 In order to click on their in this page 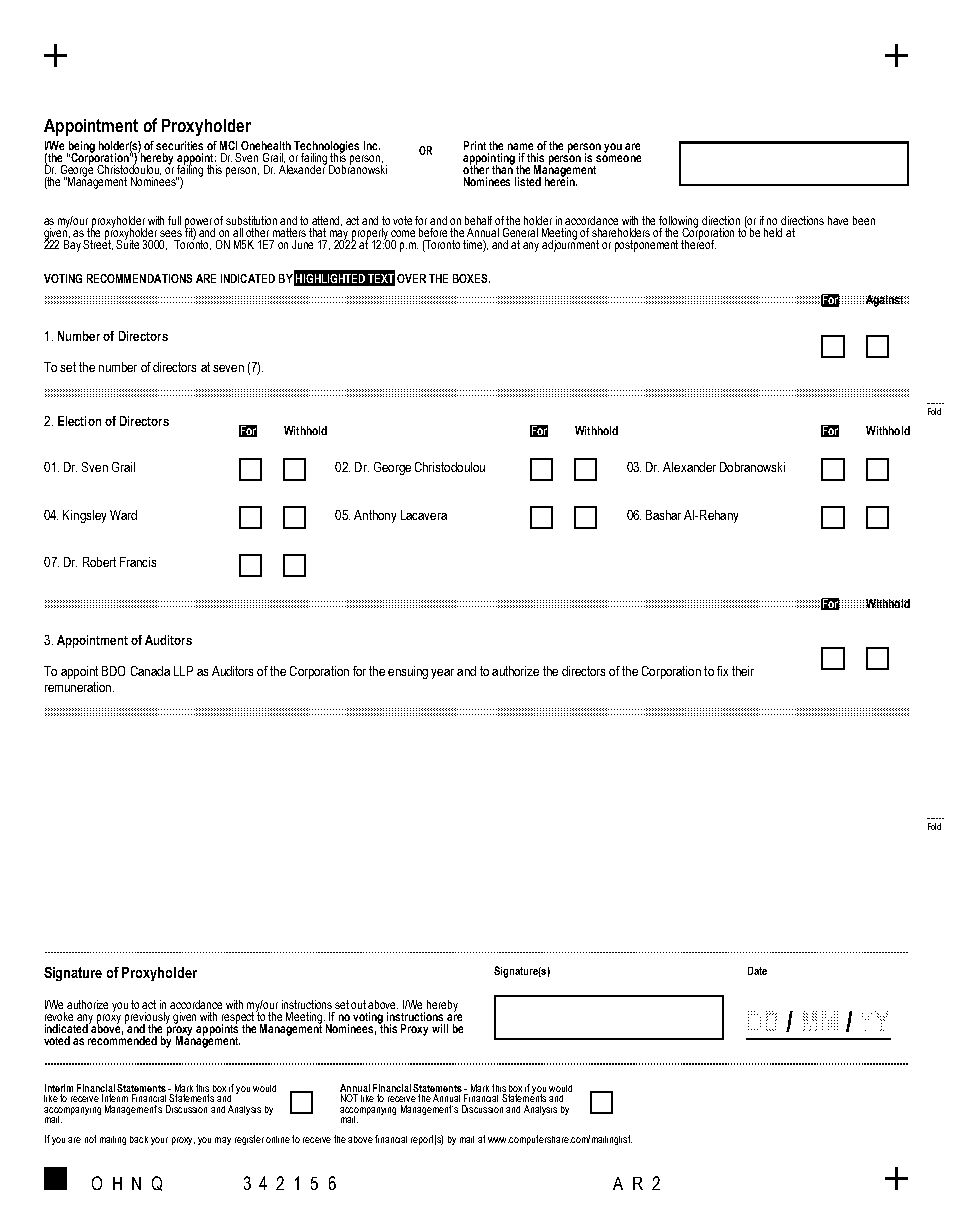, I will do `click(743, 671)`.
